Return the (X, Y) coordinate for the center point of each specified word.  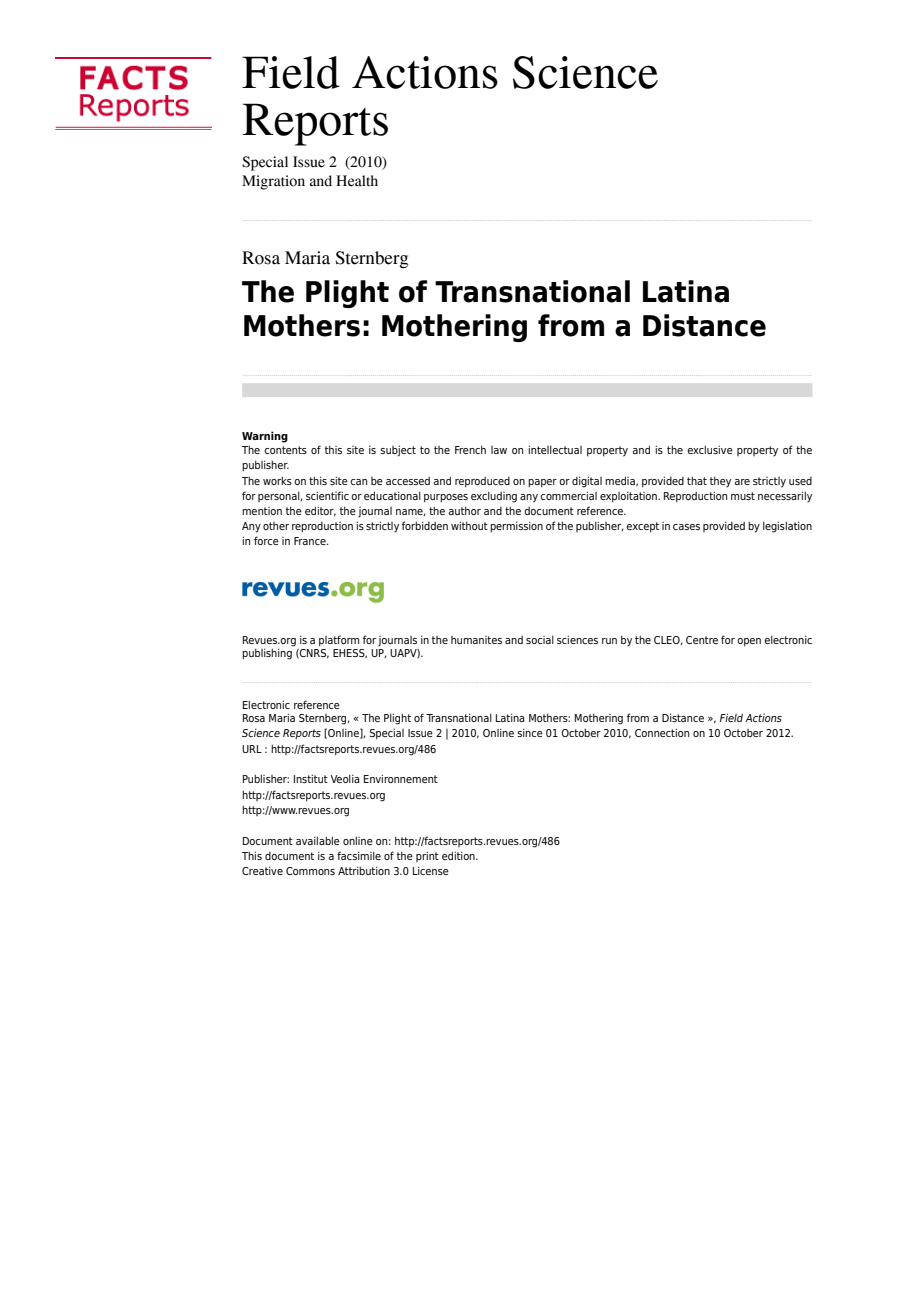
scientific (327, 495)
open (749, 642)
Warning (265, 437)
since (530, 732)
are (742, 482)
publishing (268, 653)
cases (686, 527)
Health (357, 181)
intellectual (555, 449)
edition (459, 855)
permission (516, 527)
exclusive (710, 449)
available (318, 840)
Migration (273, 182)
